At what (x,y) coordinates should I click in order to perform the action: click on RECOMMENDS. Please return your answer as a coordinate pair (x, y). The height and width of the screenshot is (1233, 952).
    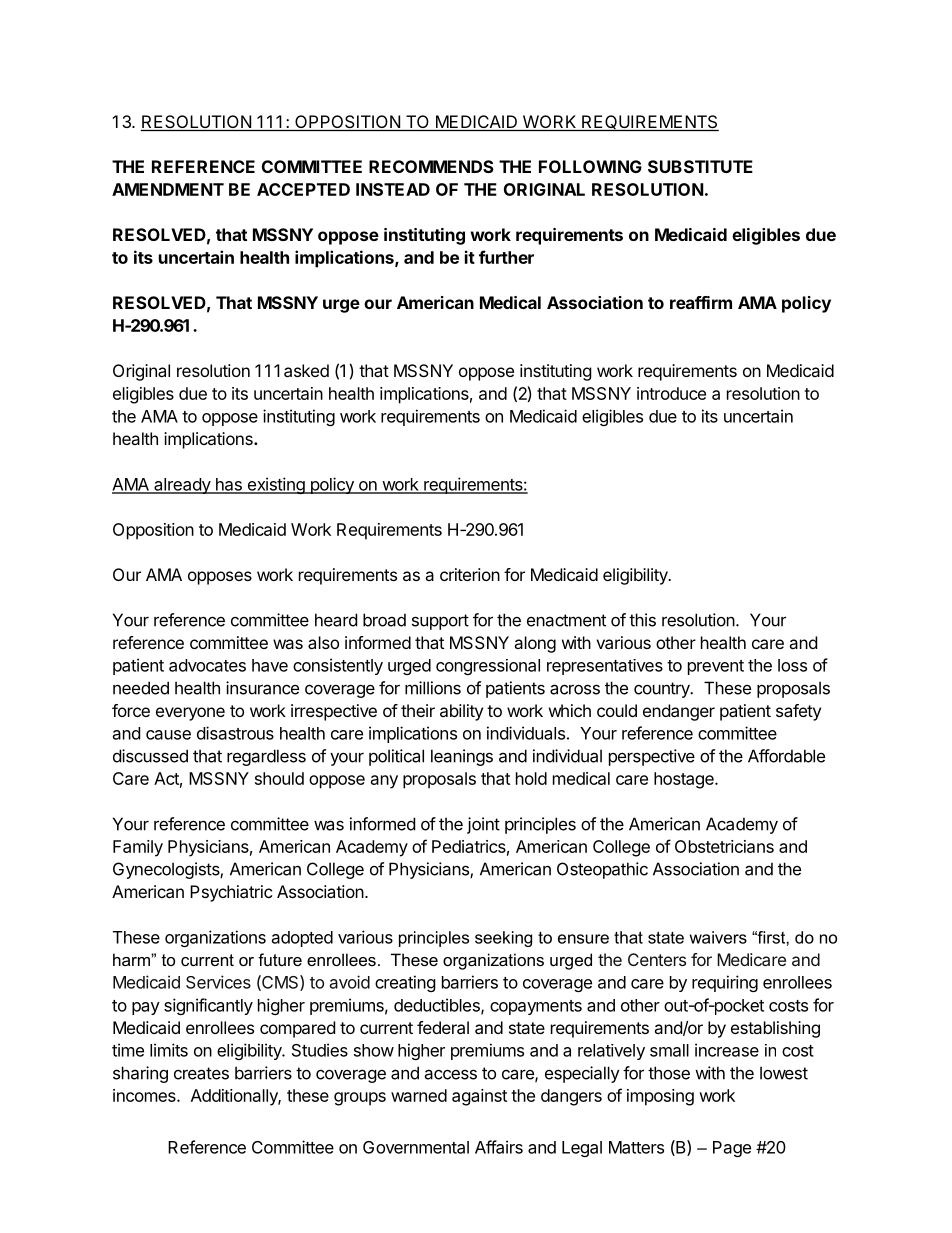
    Looking at the image, I should click on (431, 166).
